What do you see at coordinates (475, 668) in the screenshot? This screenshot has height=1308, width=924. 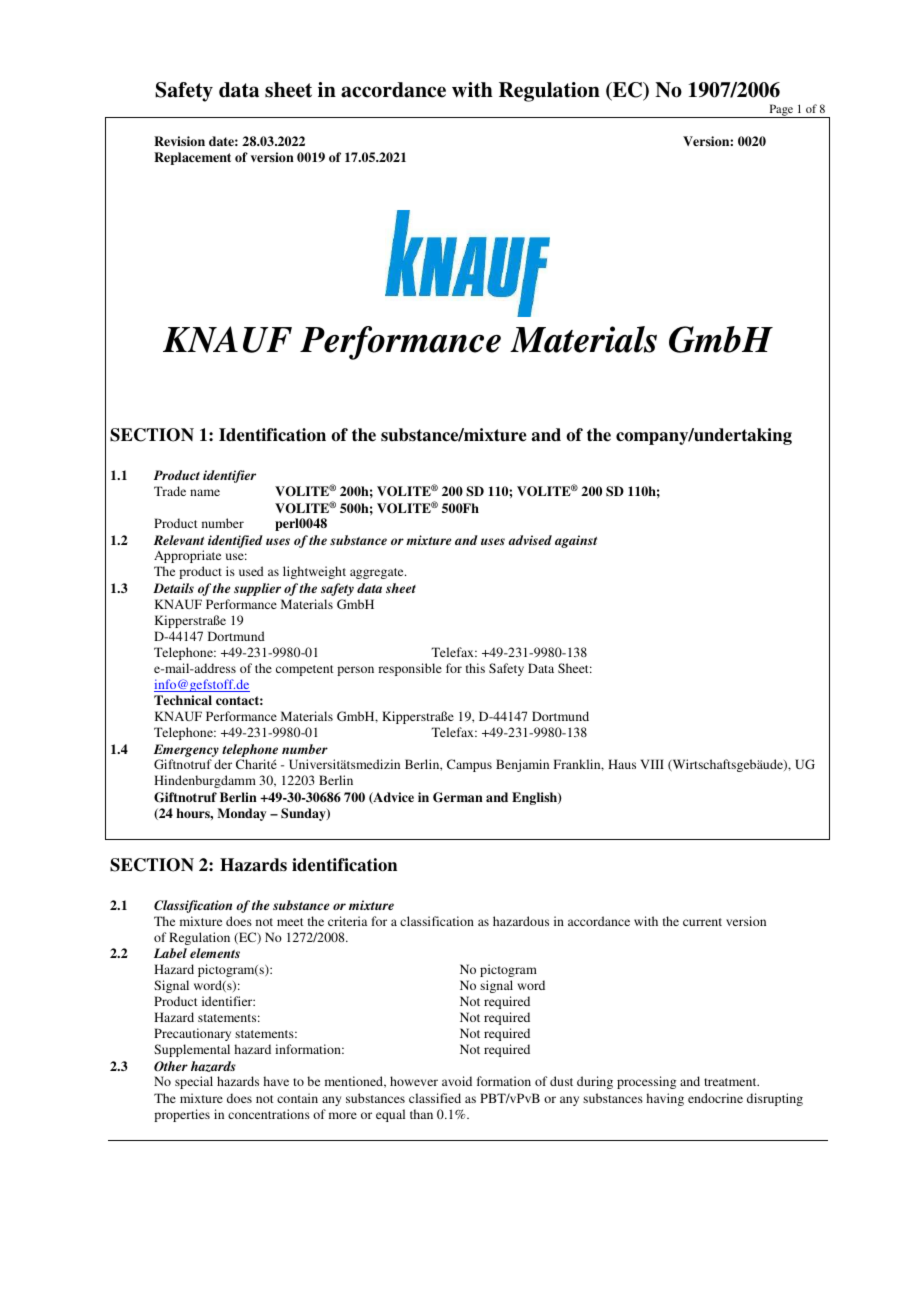 I see `this` at bounding box center [475, 668].
